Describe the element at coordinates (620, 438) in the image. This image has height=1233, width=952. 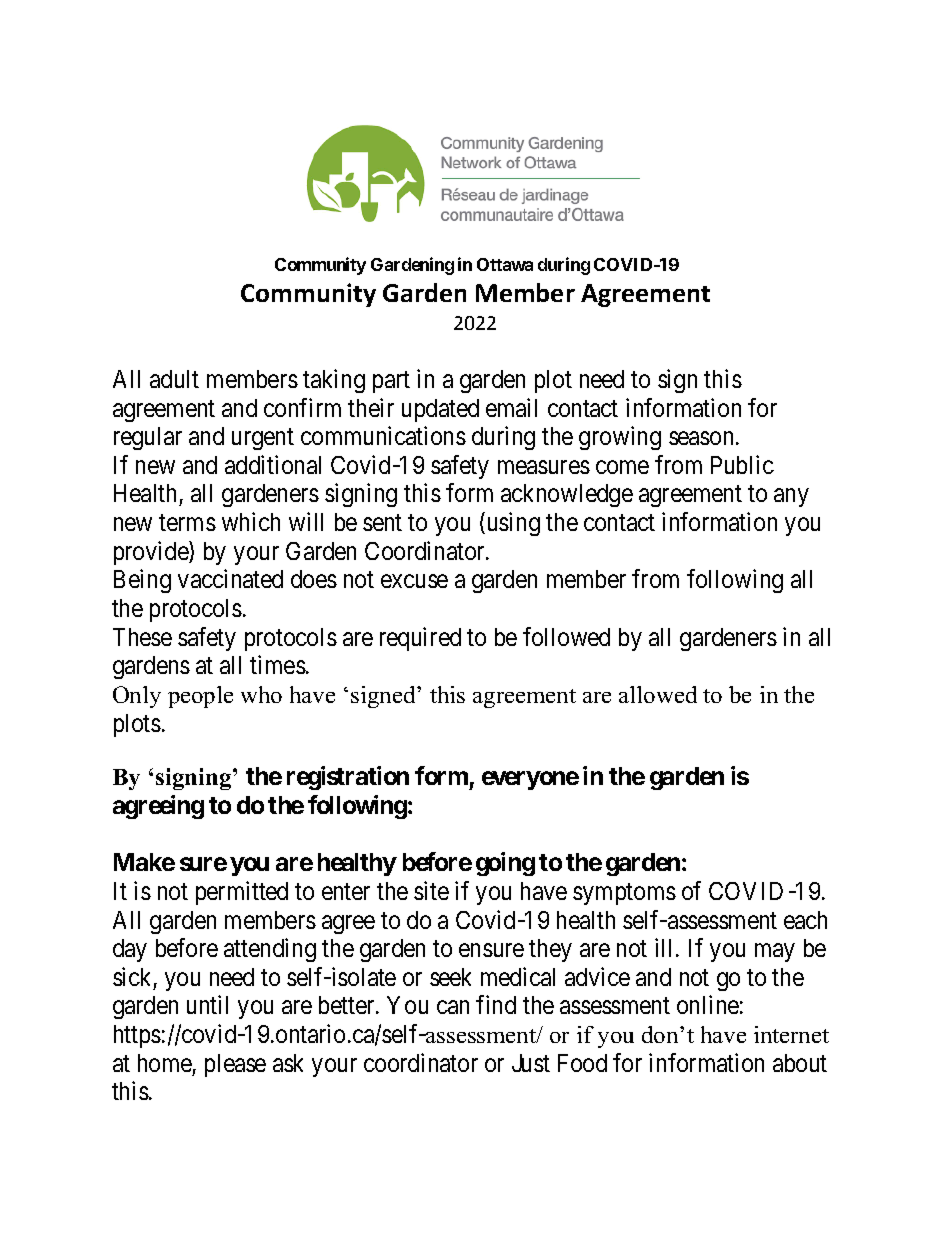
I see `growing` at that location.
